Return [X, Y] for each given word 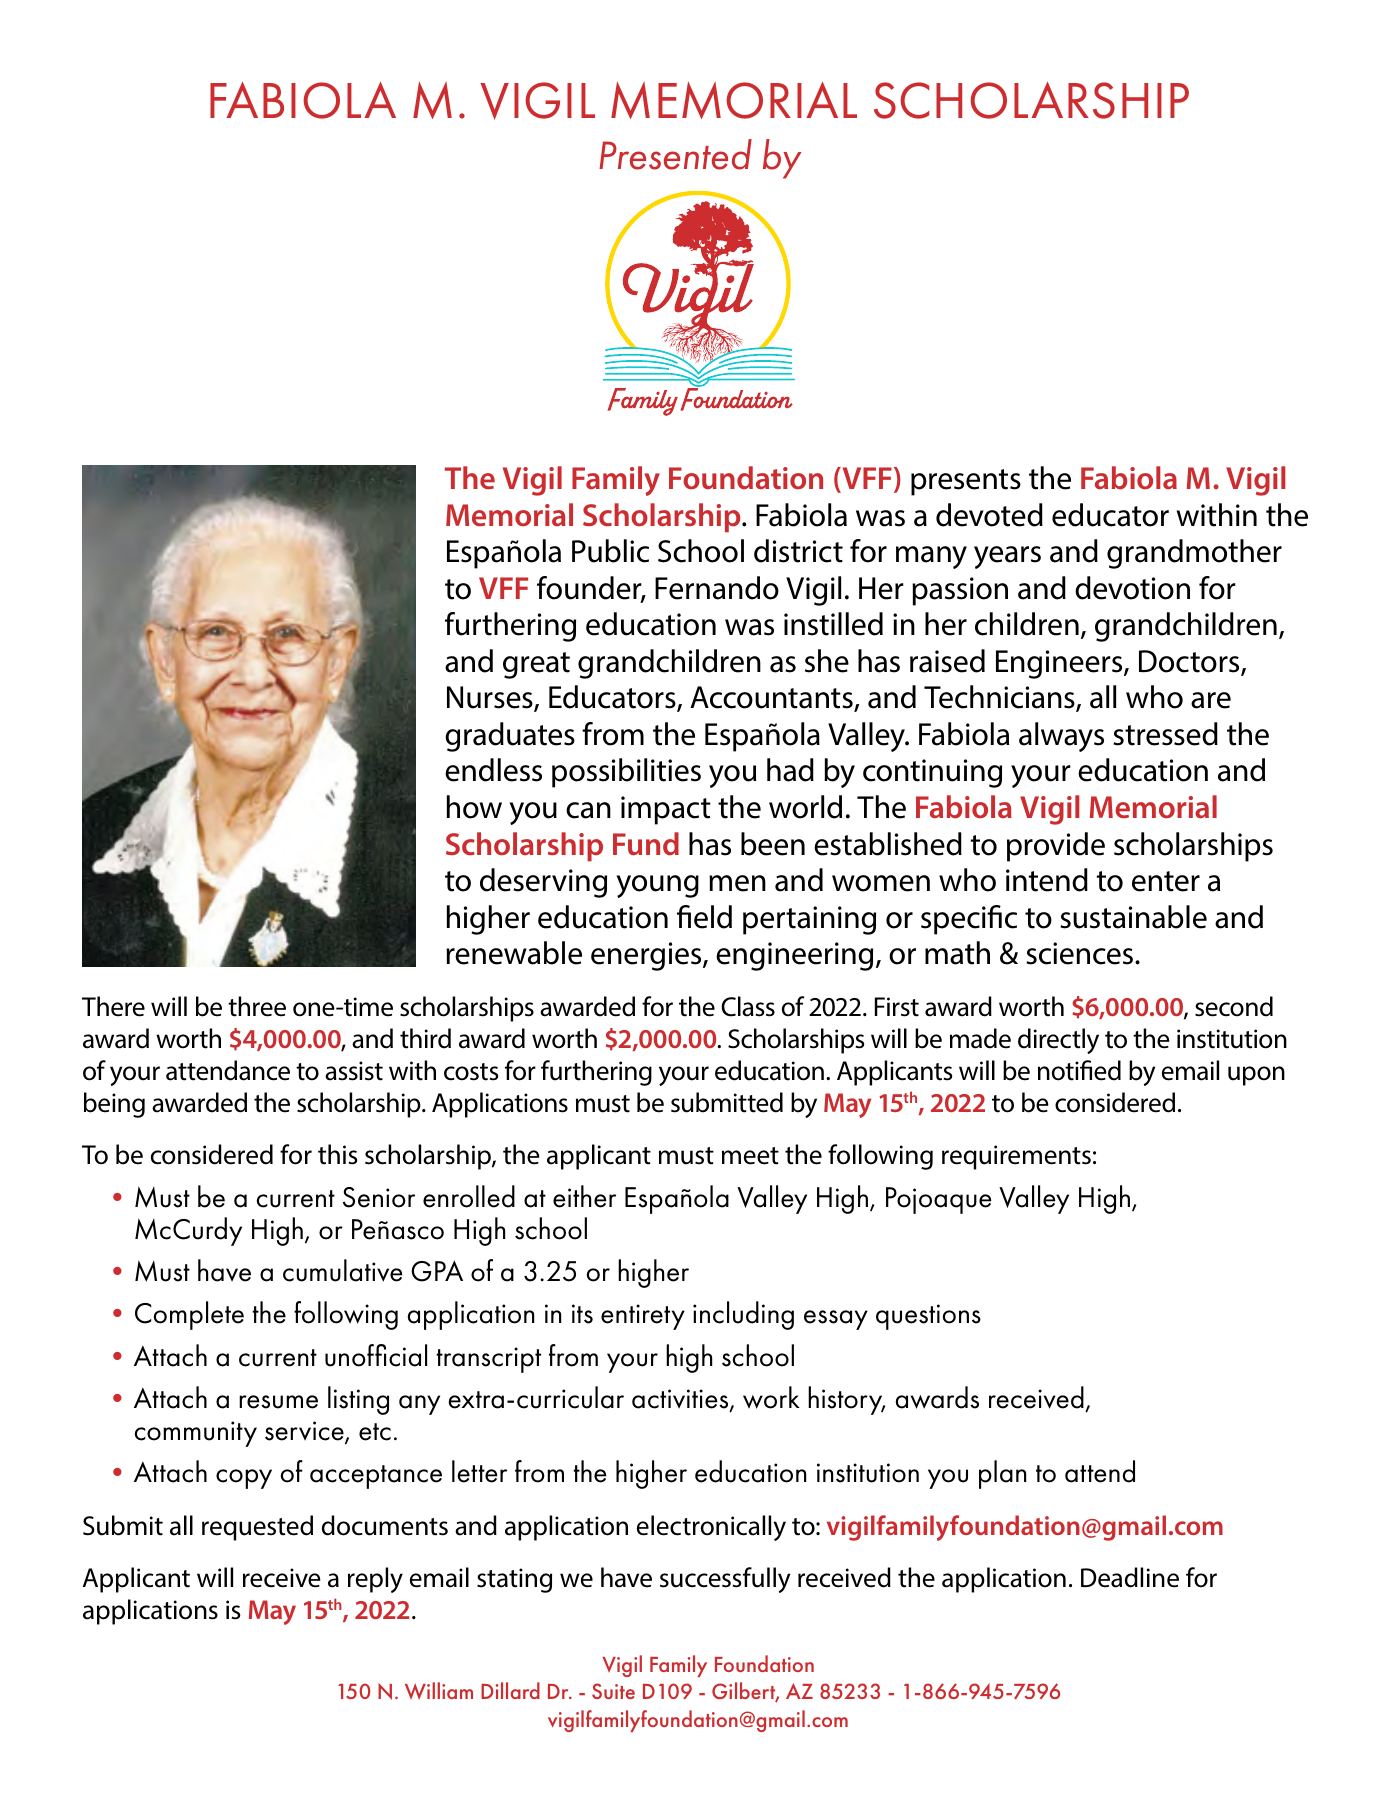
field [704, 917]
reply [375, 1580]
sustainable [1133, 917]
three [257, 1006]
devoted [989, 515]
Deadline [1130, 1577]
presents [966, 482]
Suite [613, 1691]
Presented [675, 154]
